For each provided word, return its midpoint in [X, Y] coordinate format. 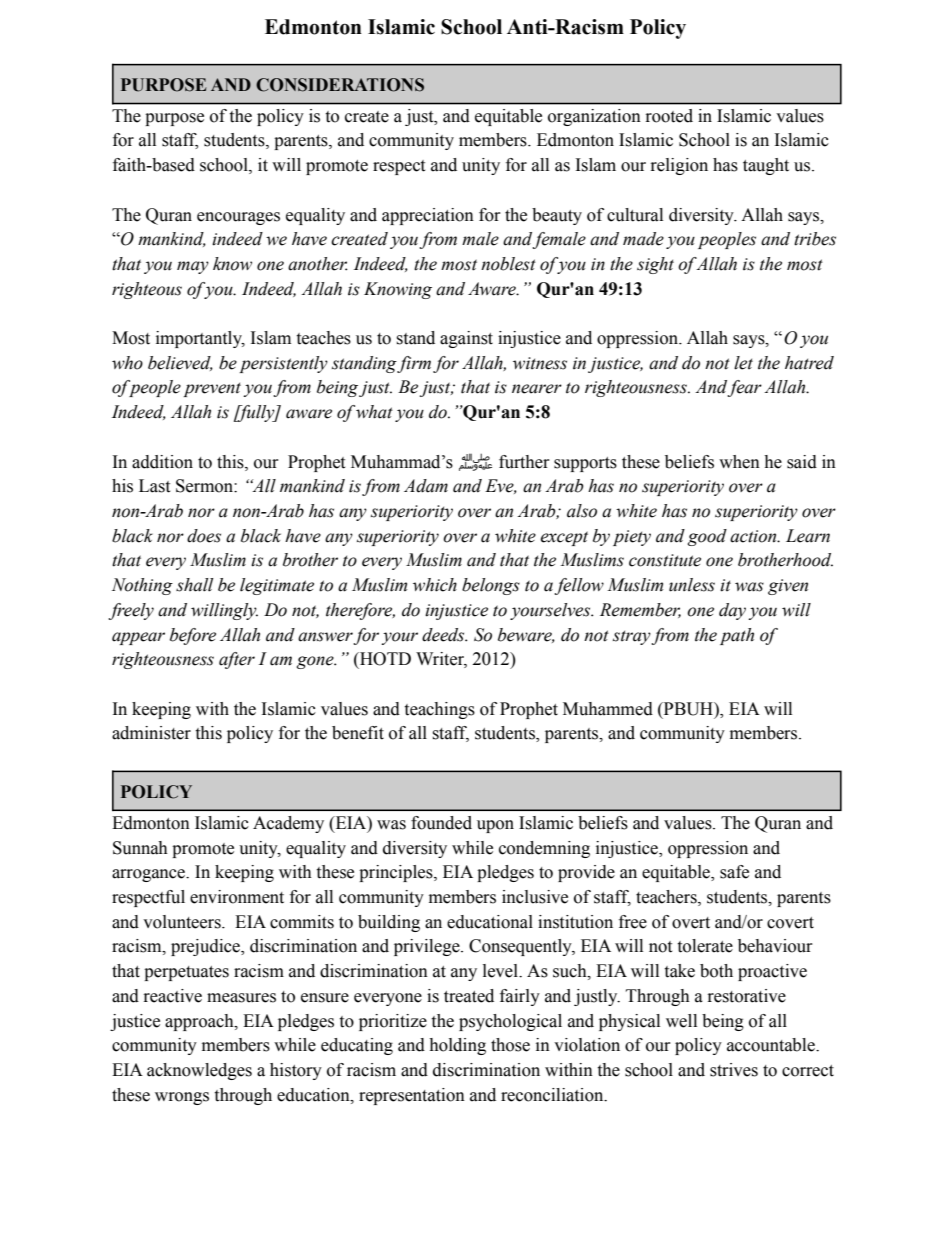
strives [734, 1070]
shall [194, 585]
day [732, 611]
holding [457, 1046]
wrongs [182, 1098]
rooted [669, 116]
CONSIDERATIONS [340, 85]
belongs [491, 586]
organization [594, 117]
